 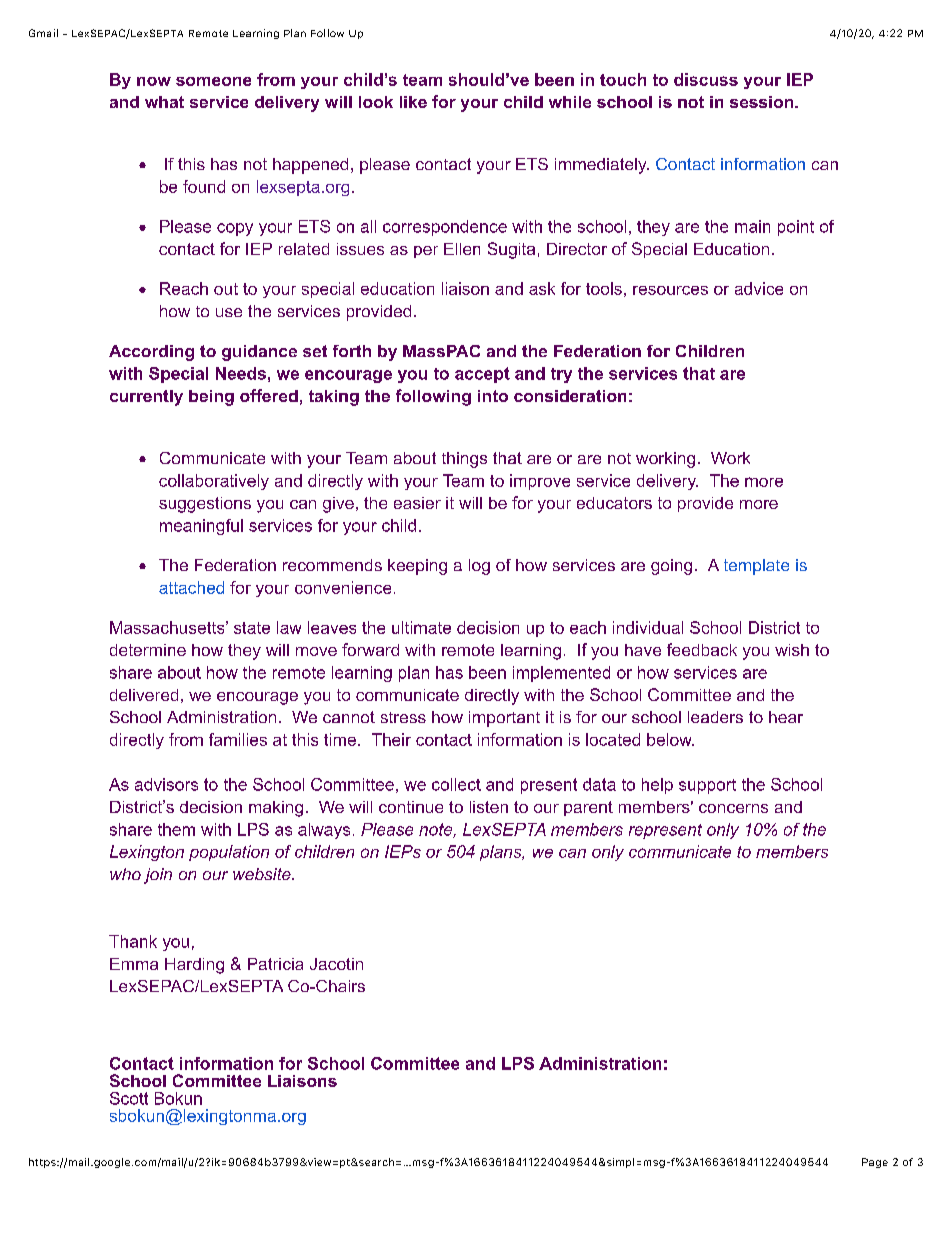 What do you see at coordinates (759, 288) in the screenshot?
I see `advice` at bounding box center [759, 288].
